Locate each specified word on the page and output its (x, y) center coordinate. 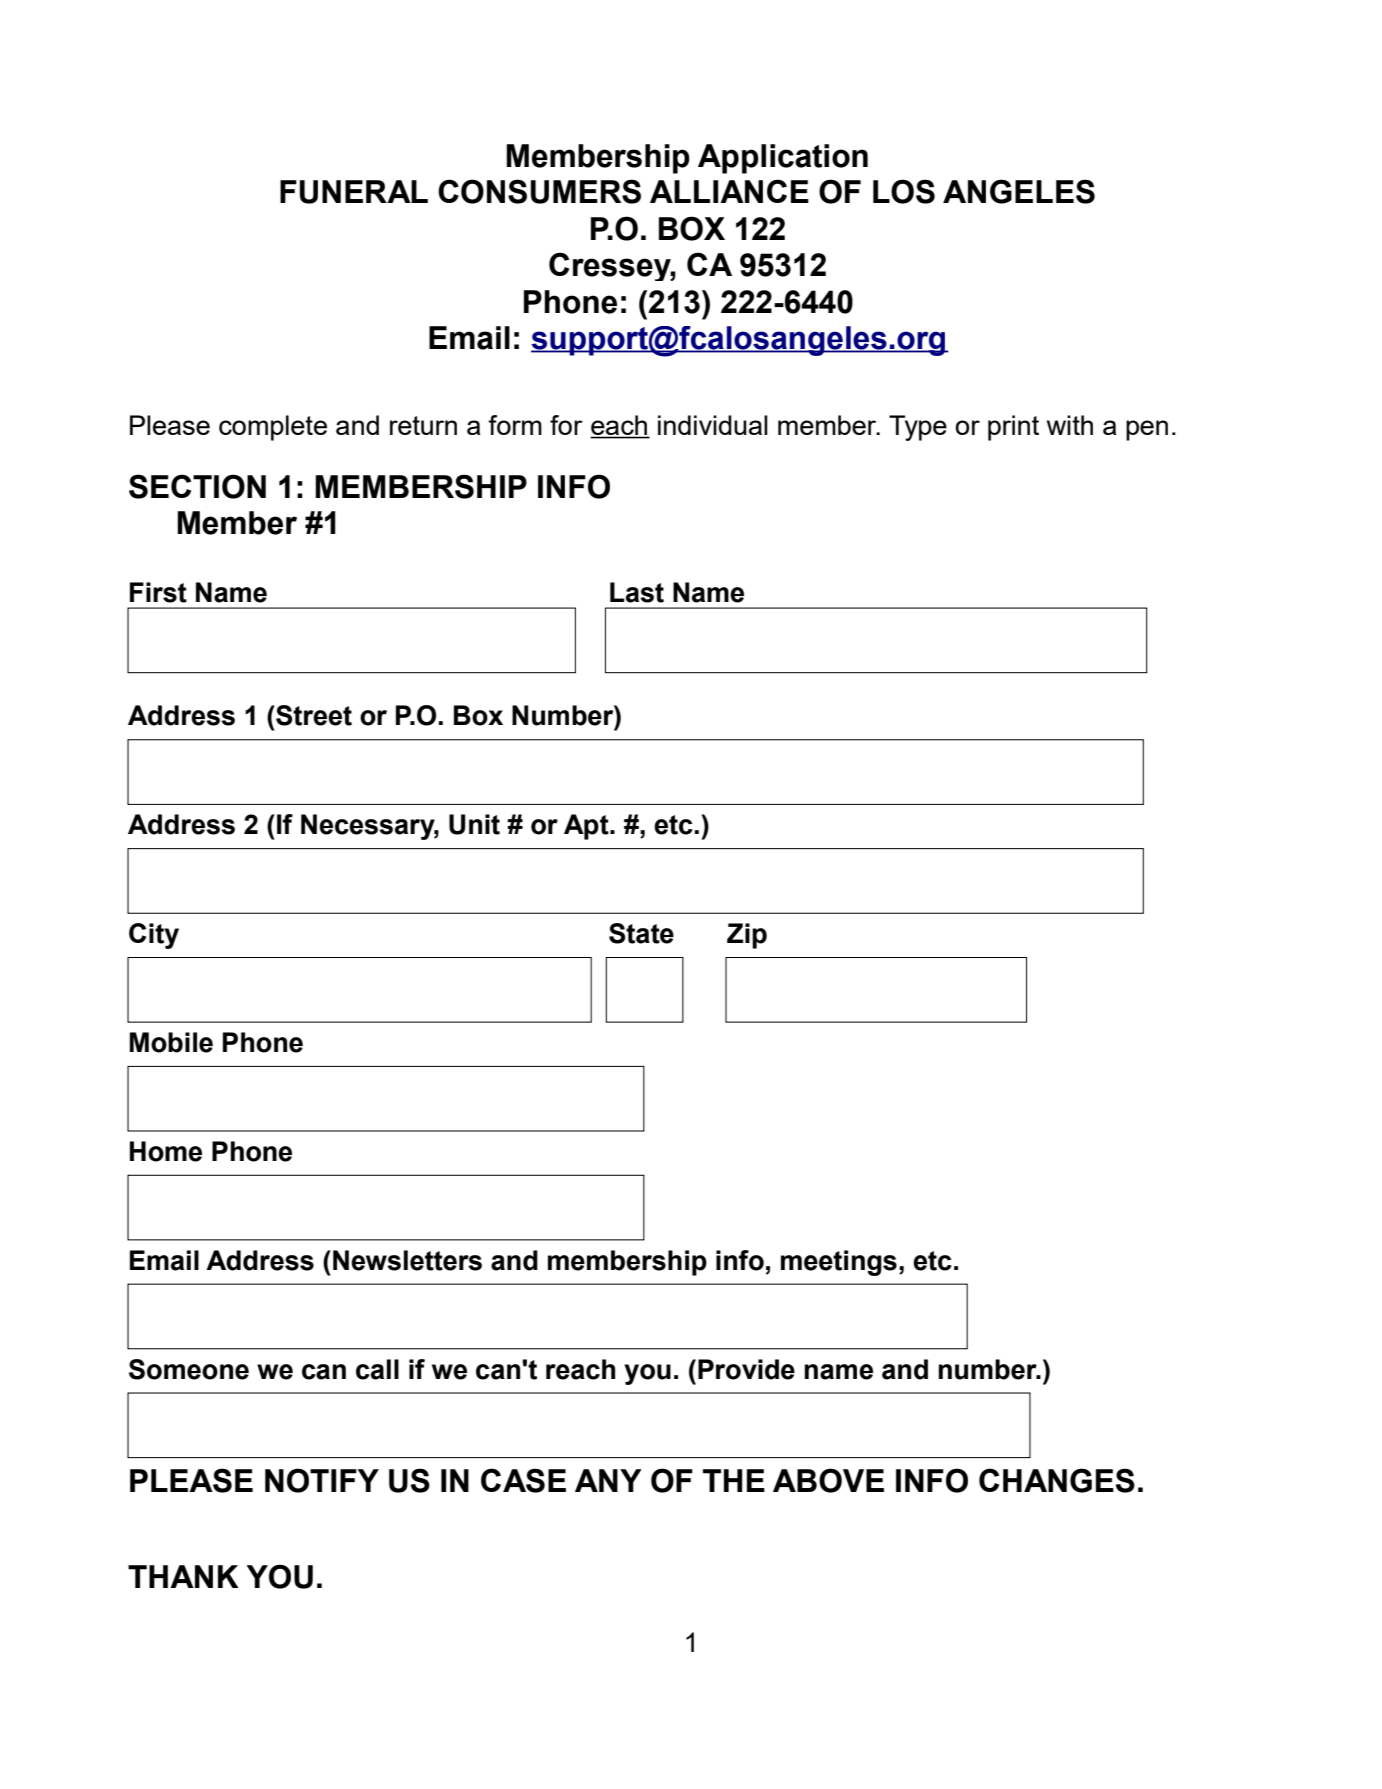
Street (313, 715)
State (641, 933)
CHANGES (1057, 1480)
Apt (587, 827)
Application (783, 159)
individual (713, 425)
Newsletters (407, 1260)
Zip (747, 936)
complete (273, 428)
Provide (746, 1369)
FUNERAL (354, 192)
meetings (839, 1263)
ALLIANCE (729, 191)
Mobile (171, 1042)
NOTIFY (322, 1480)
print (1013, 428)
